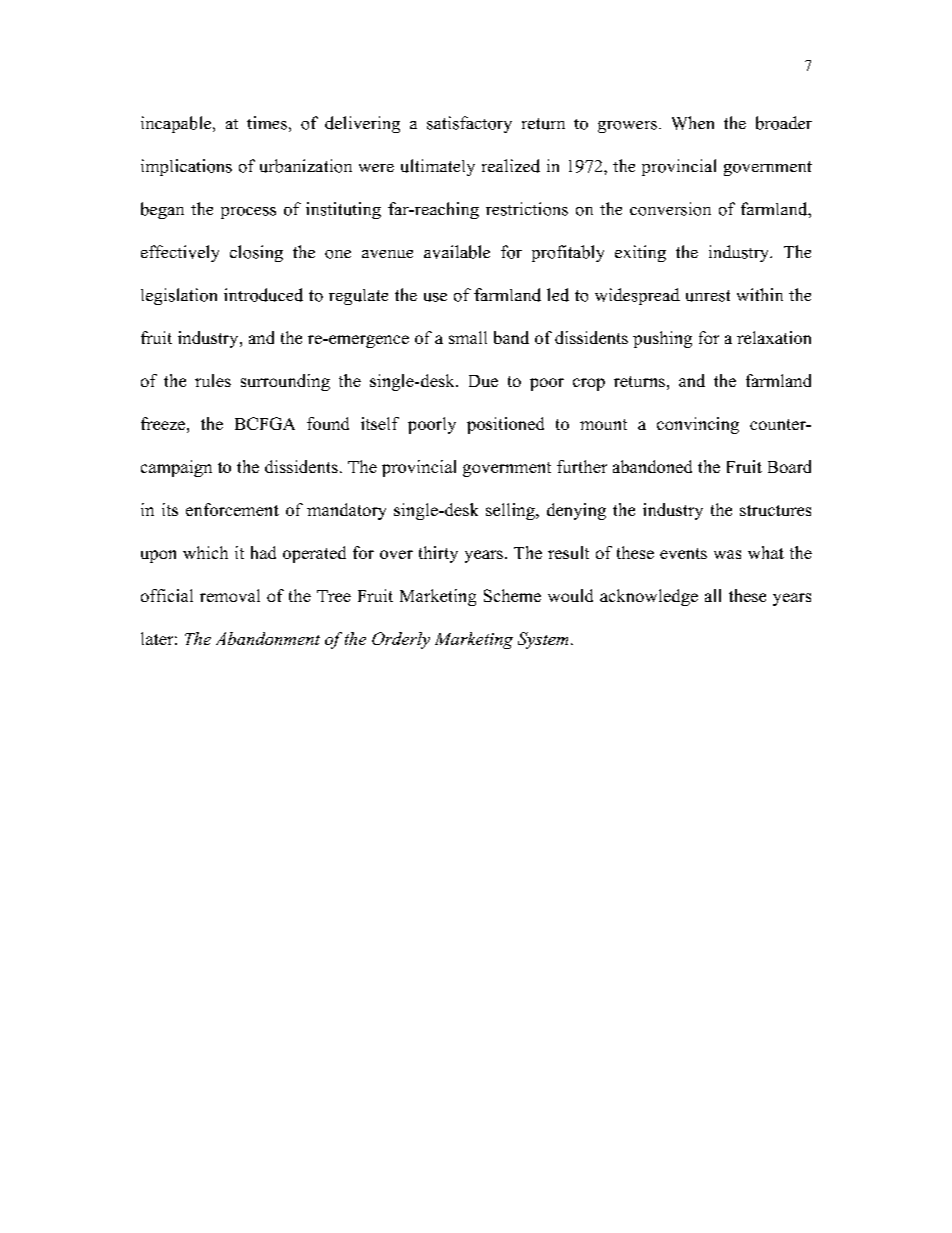 This document has width=952, height=1233. I want to click on convincing, so click(698, 425).
